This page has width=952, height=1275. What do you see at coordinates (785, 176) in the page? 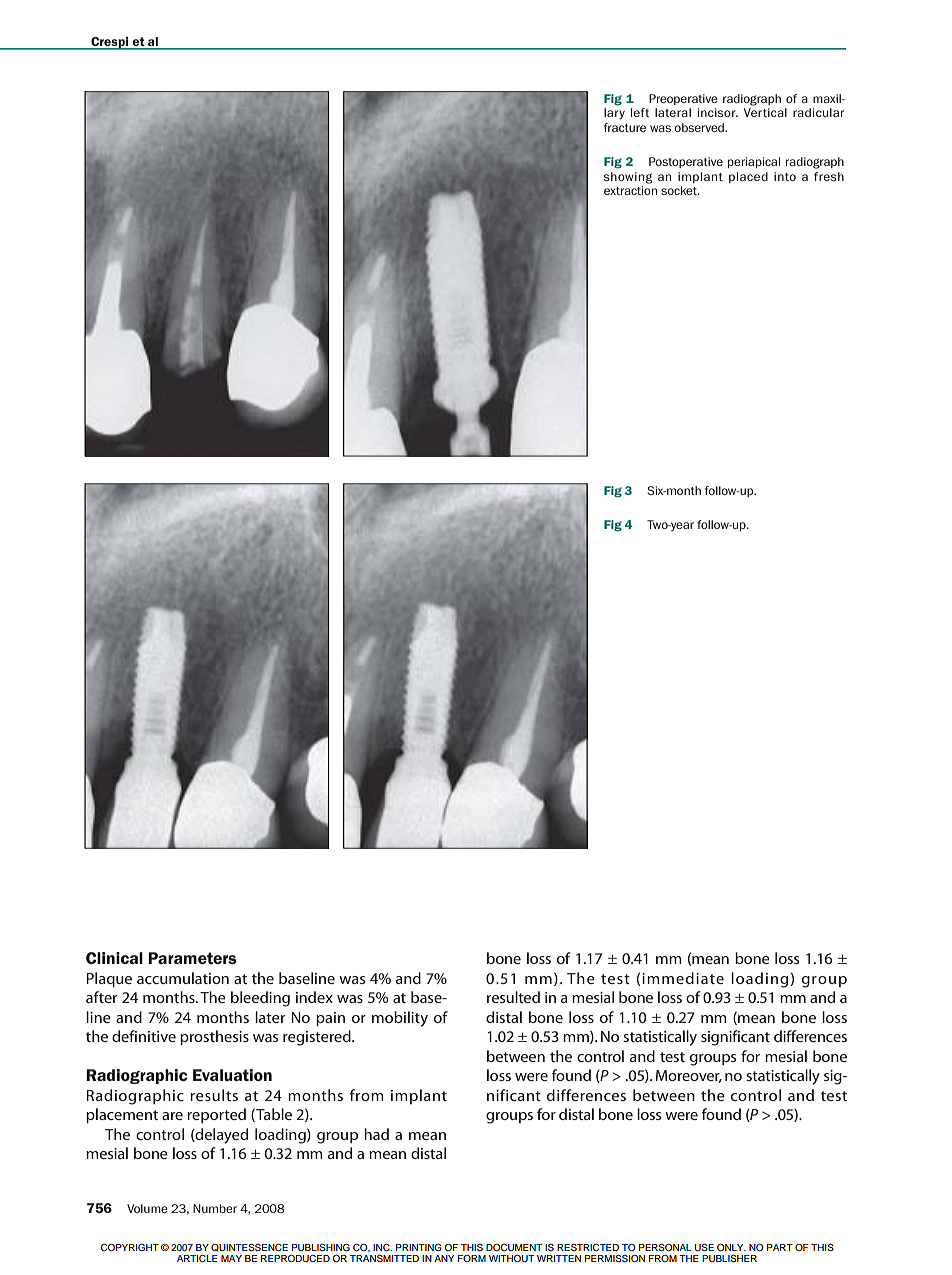
I see `into` at bounding box center [785, 176].
